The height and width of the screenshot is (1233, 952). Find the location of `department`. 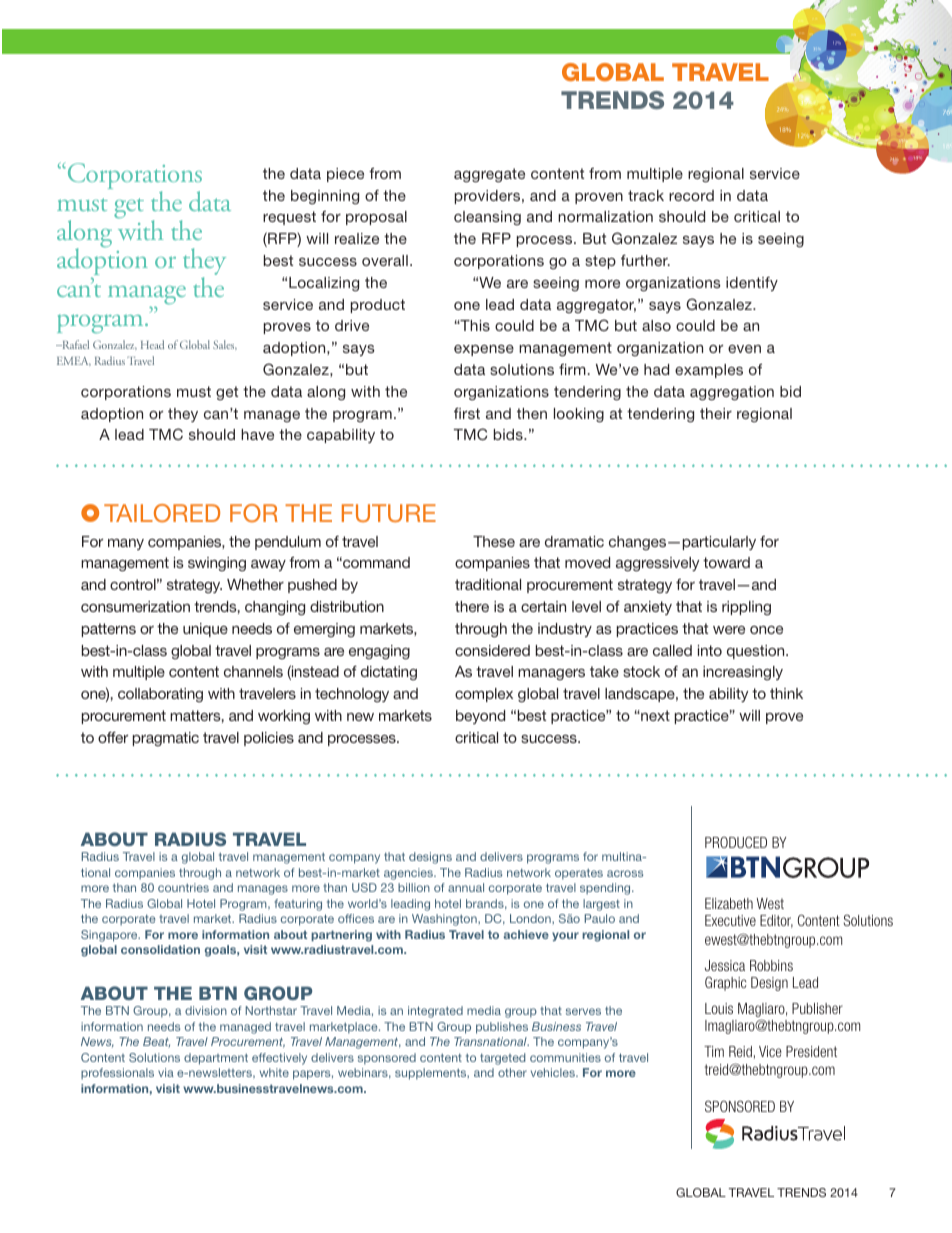

department is located at coordinates (216, 1059).
